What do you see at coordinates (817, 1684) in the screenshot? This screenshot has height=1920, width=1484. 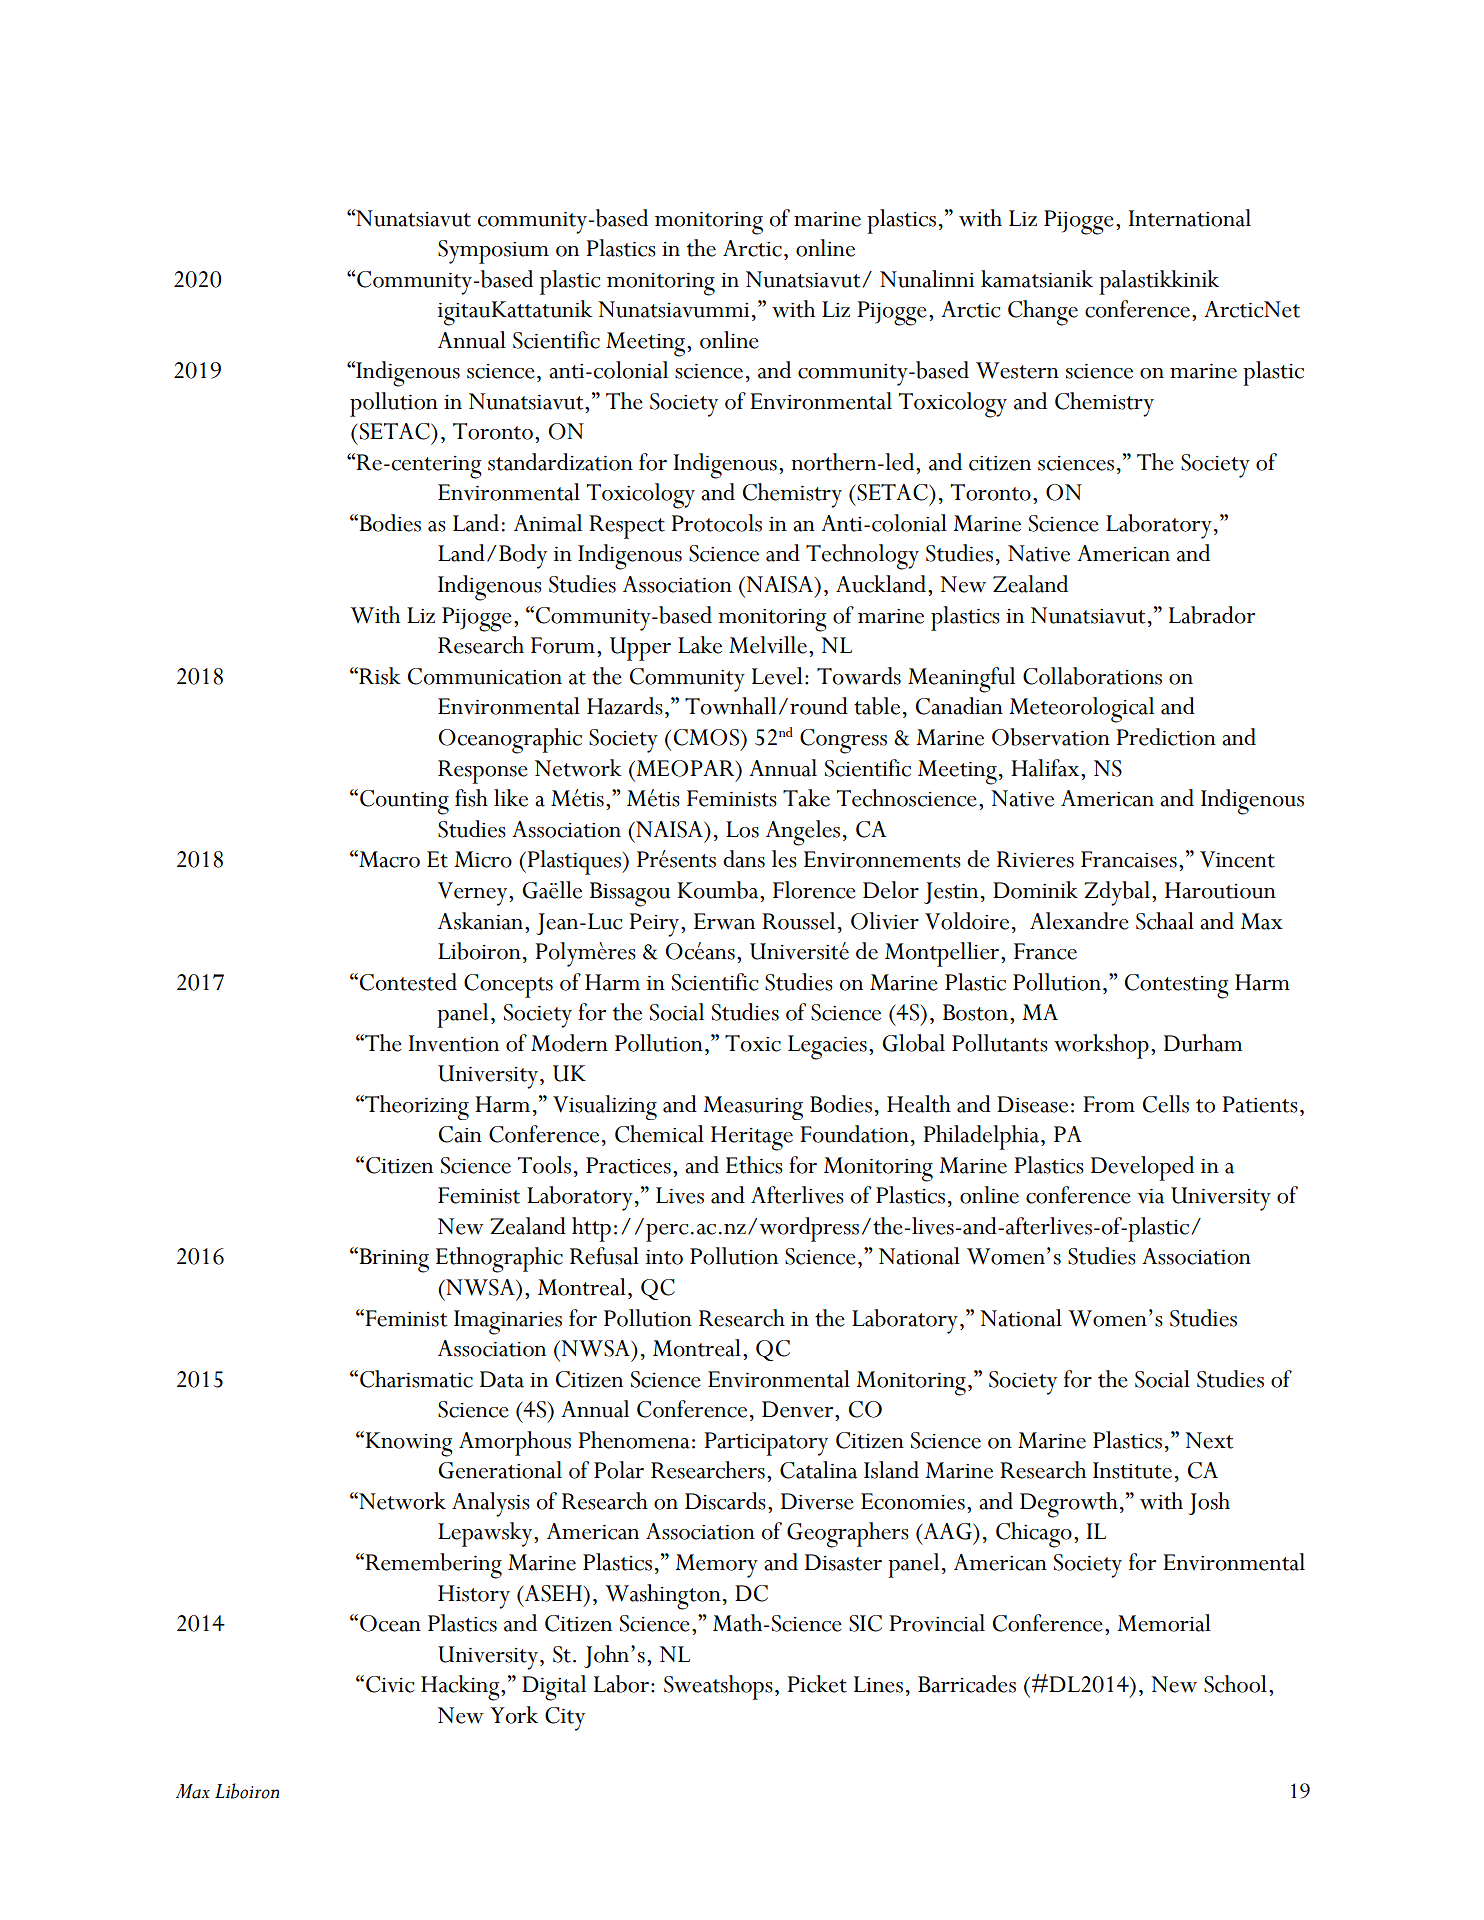 I see `Picket` at bounding box center [817, 1684].
